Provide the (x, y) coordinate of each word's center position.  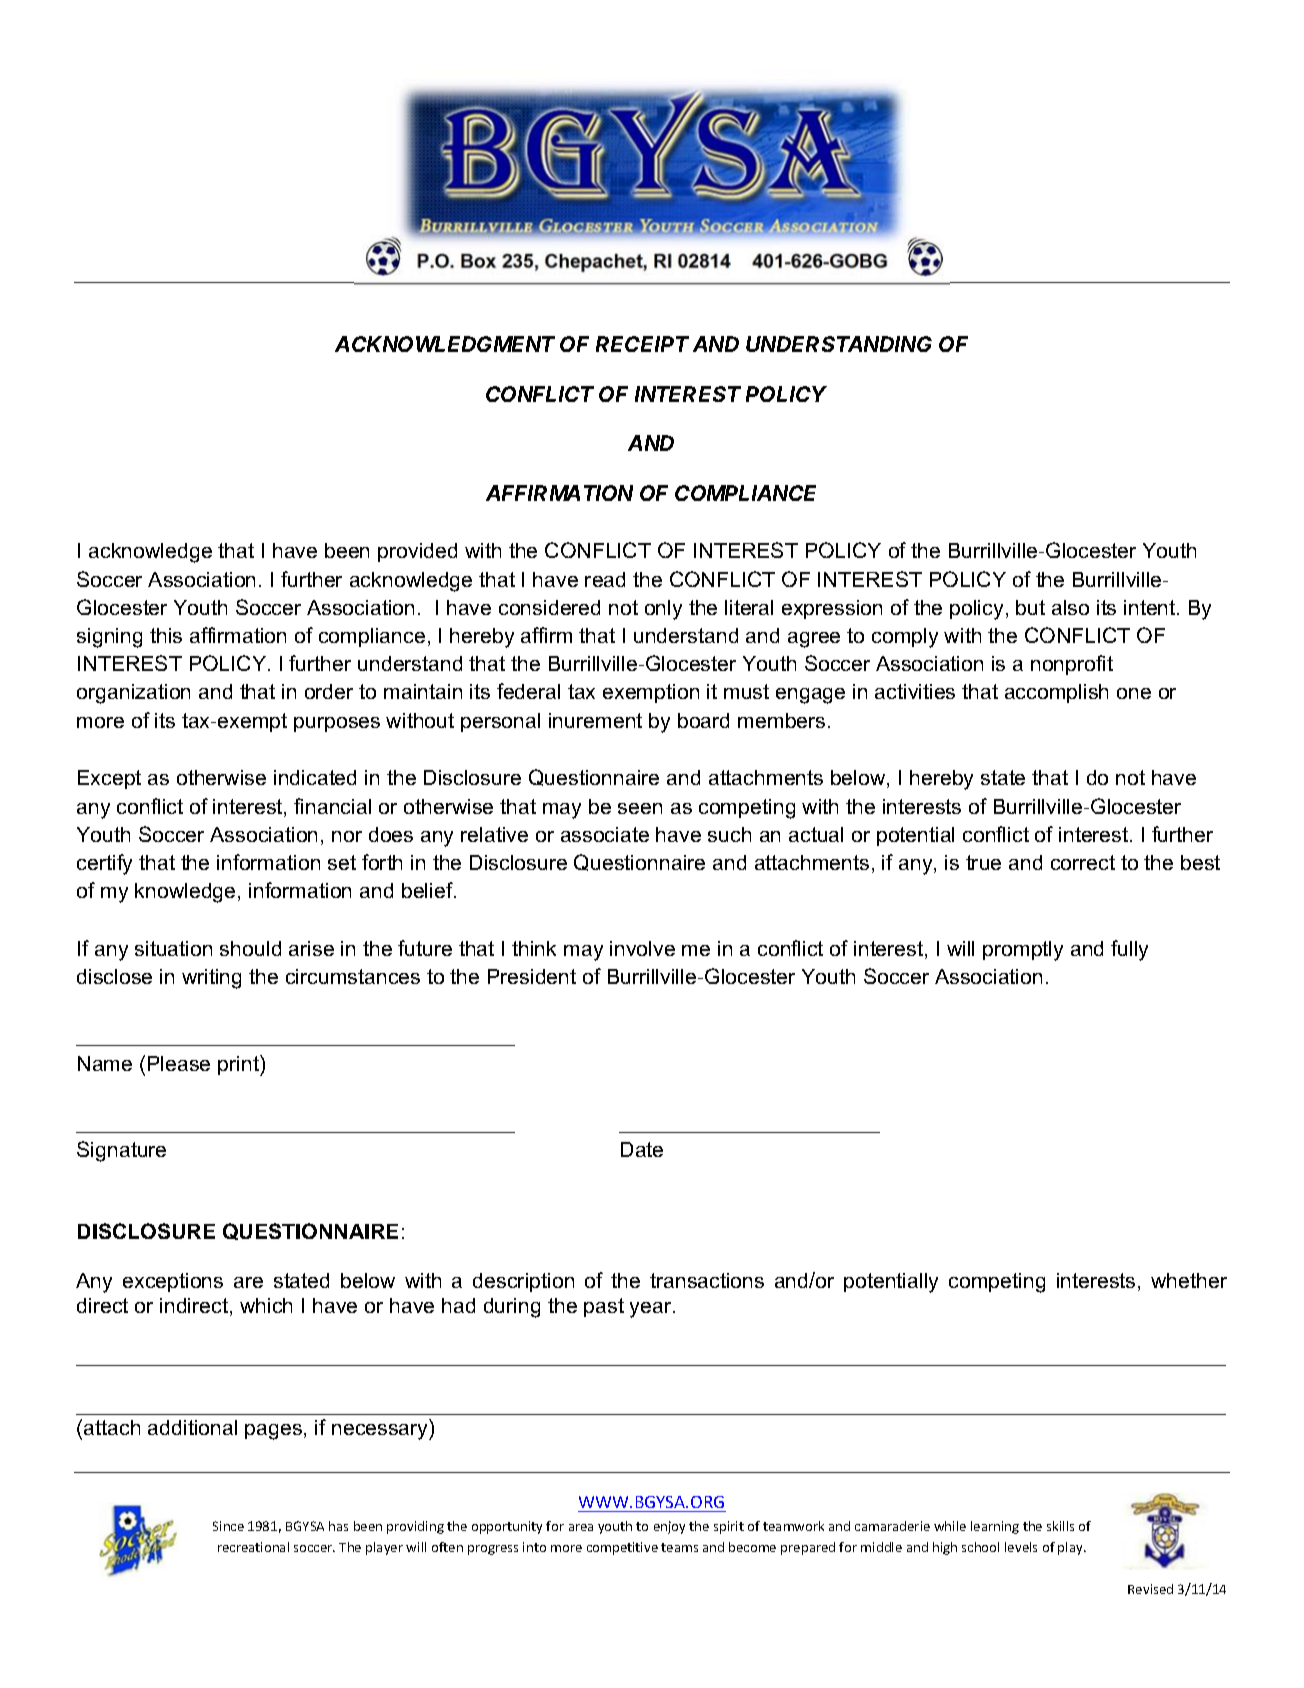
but (1030, 607)
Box (478, 260)
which (266, 1305)
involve (642, 948)
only (663, 610)
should (250, 948)
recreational (253, 1547)
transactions (707, 1280)
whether (1189, 1280)
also (1070, 607)
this (166, 635)
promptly (1023, 951)
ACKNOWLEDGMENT (445, 344)
